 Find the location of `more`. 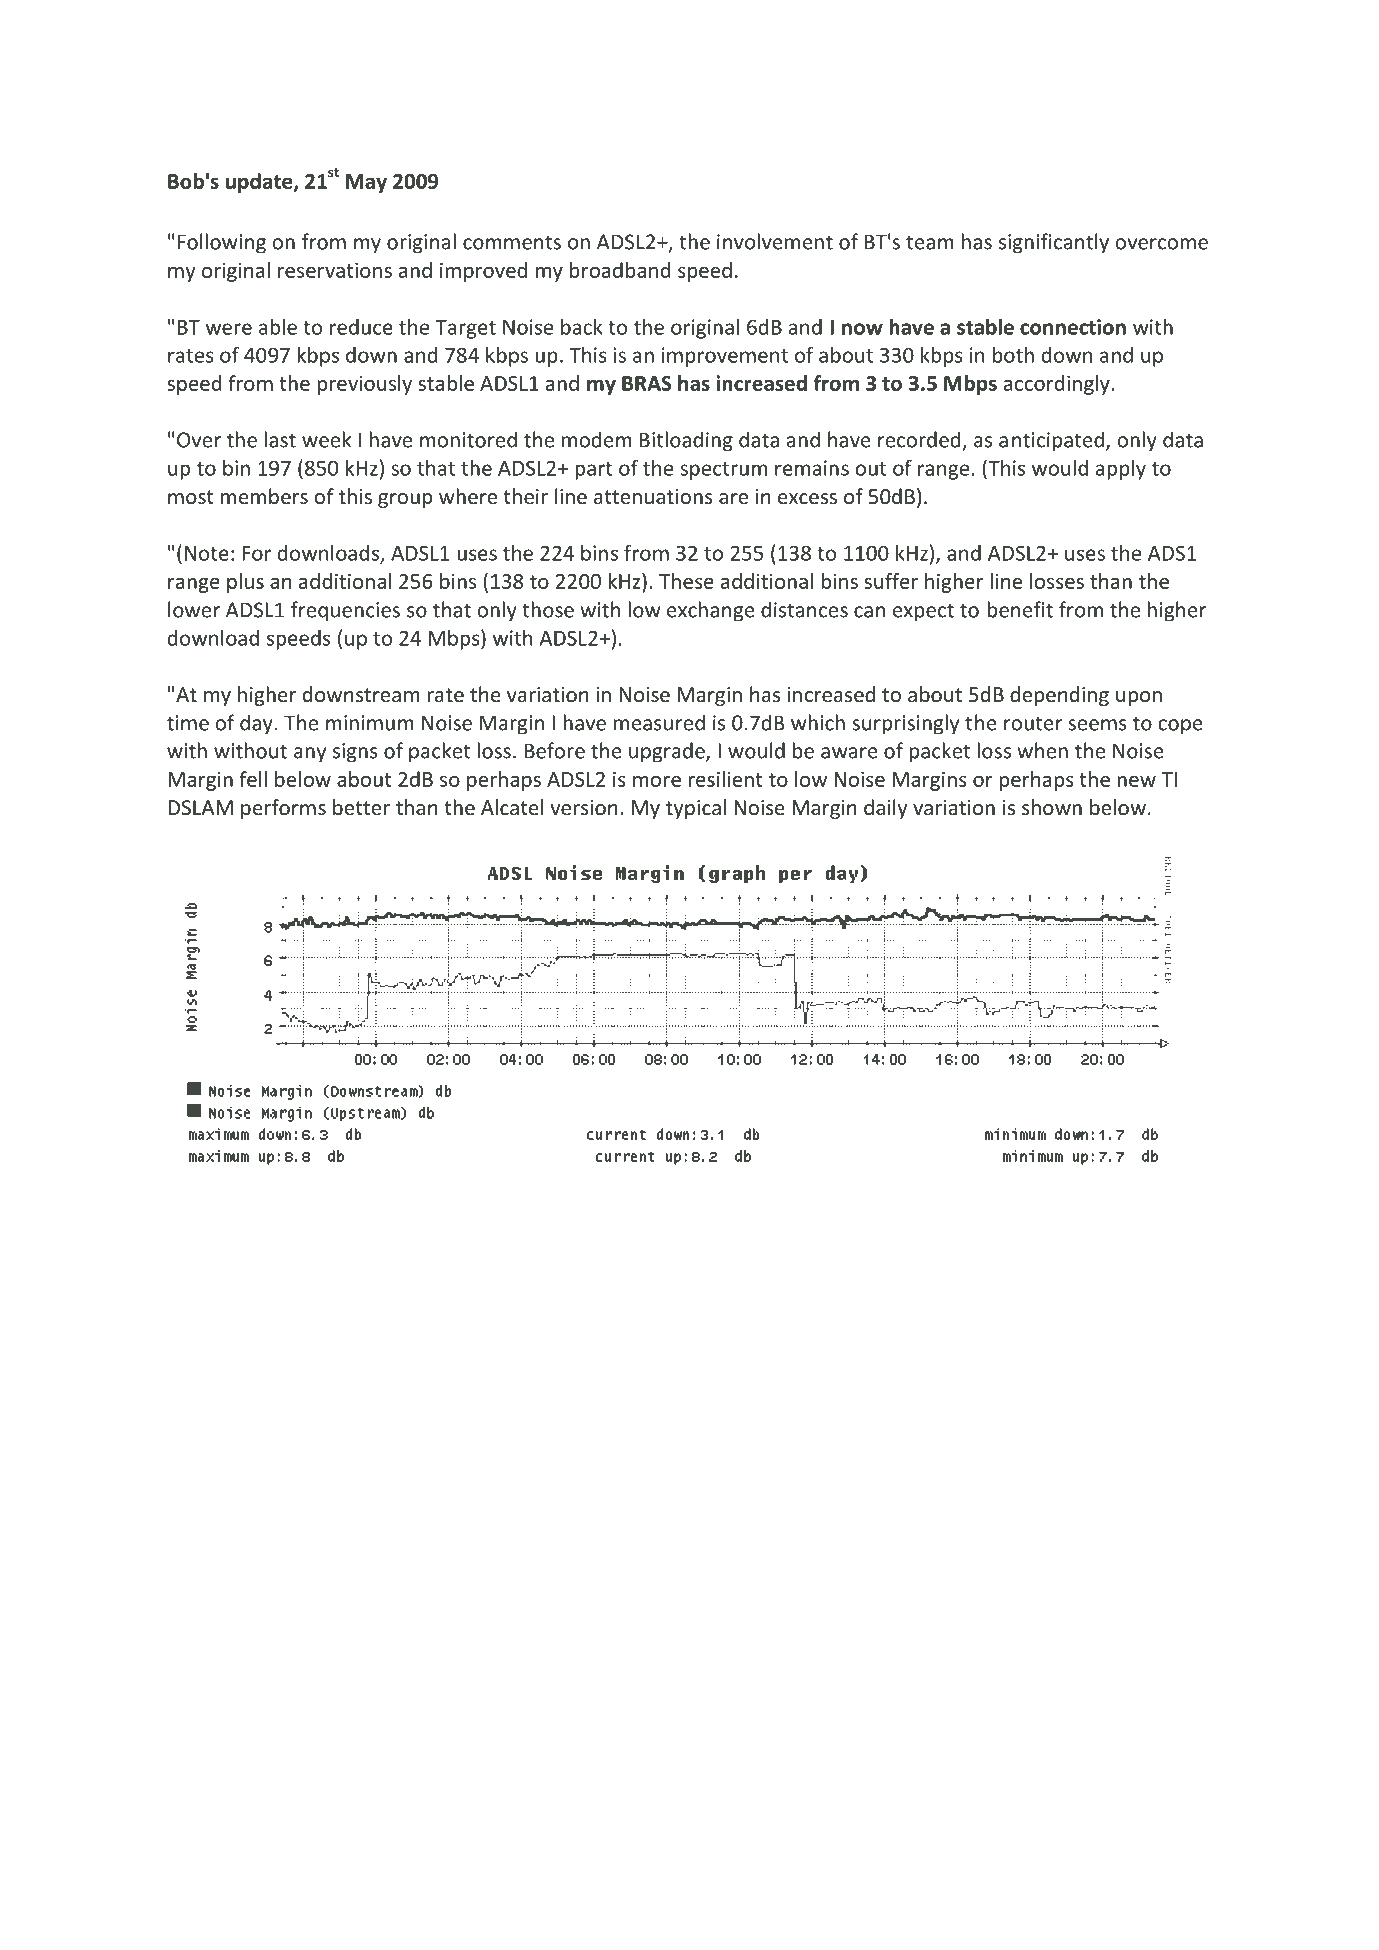

more is located at coordinates (657, 781).
